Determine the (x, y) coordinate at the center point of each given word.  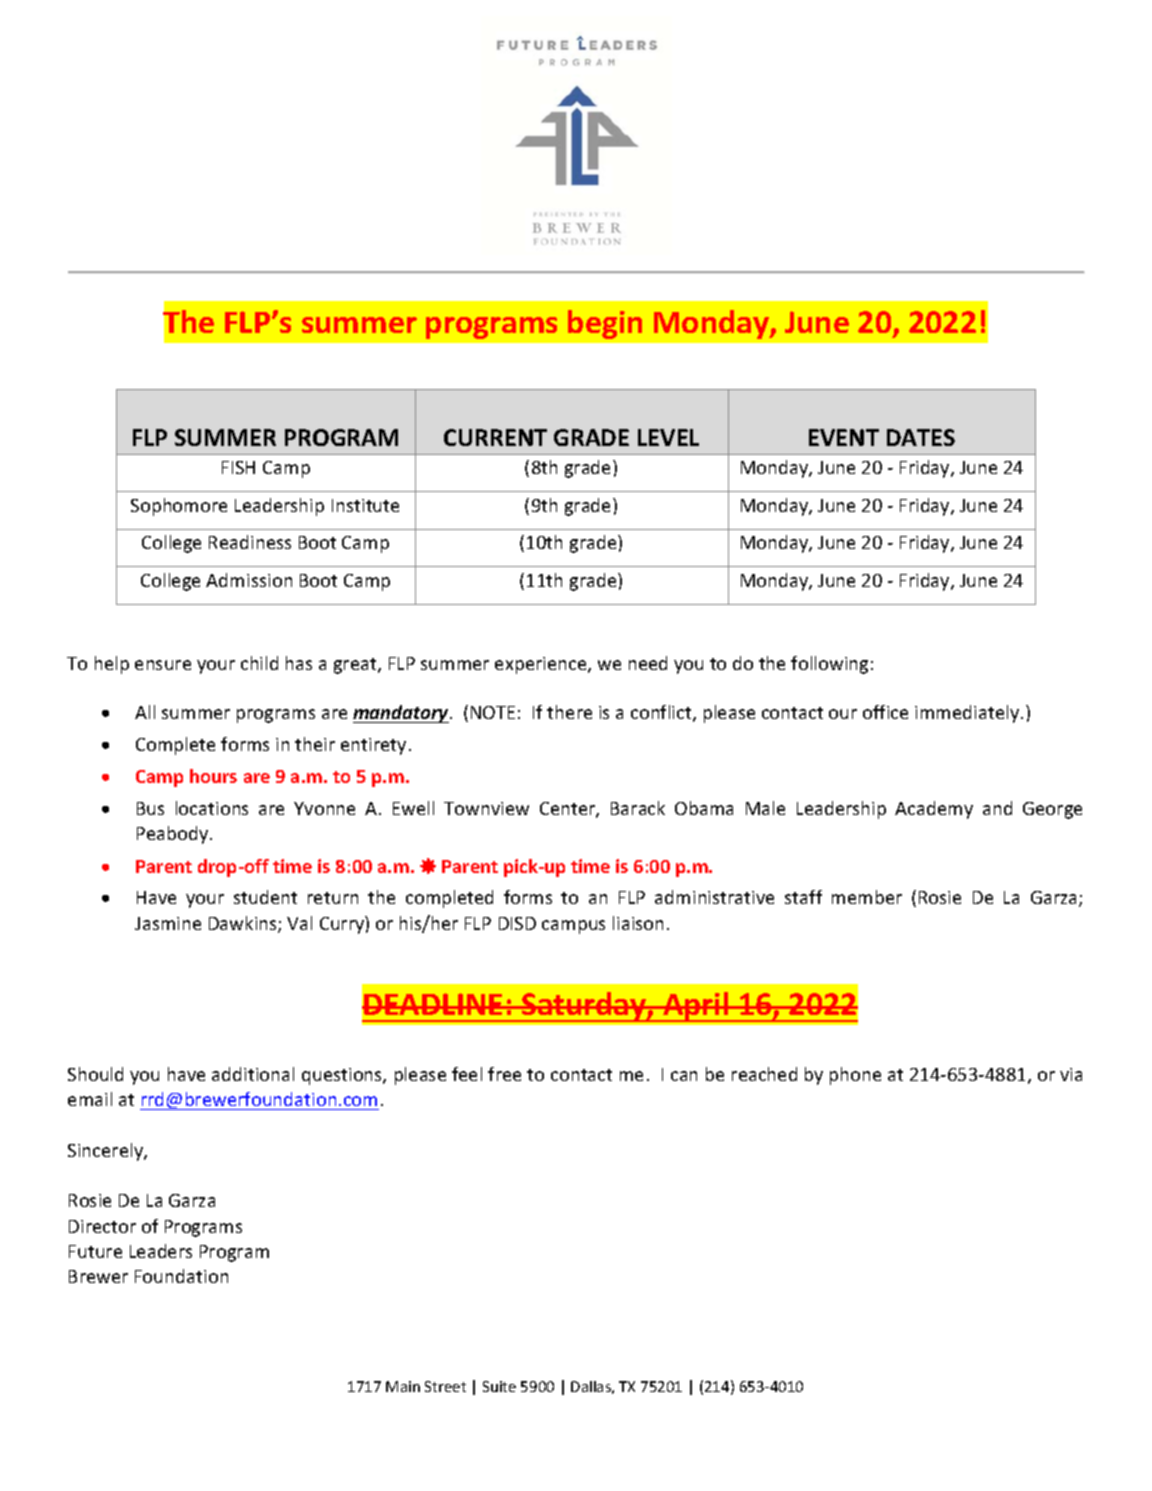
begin (605, 324)
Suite (499, 1386)
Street (445, 1386)
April (696, 1007)
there (569, 712)
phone (855, 1076)
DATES (921, 437)
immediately (968, 714)
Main (403, 1386)
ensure (163, 665)
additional (253, 1074)
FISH (238, 467)
